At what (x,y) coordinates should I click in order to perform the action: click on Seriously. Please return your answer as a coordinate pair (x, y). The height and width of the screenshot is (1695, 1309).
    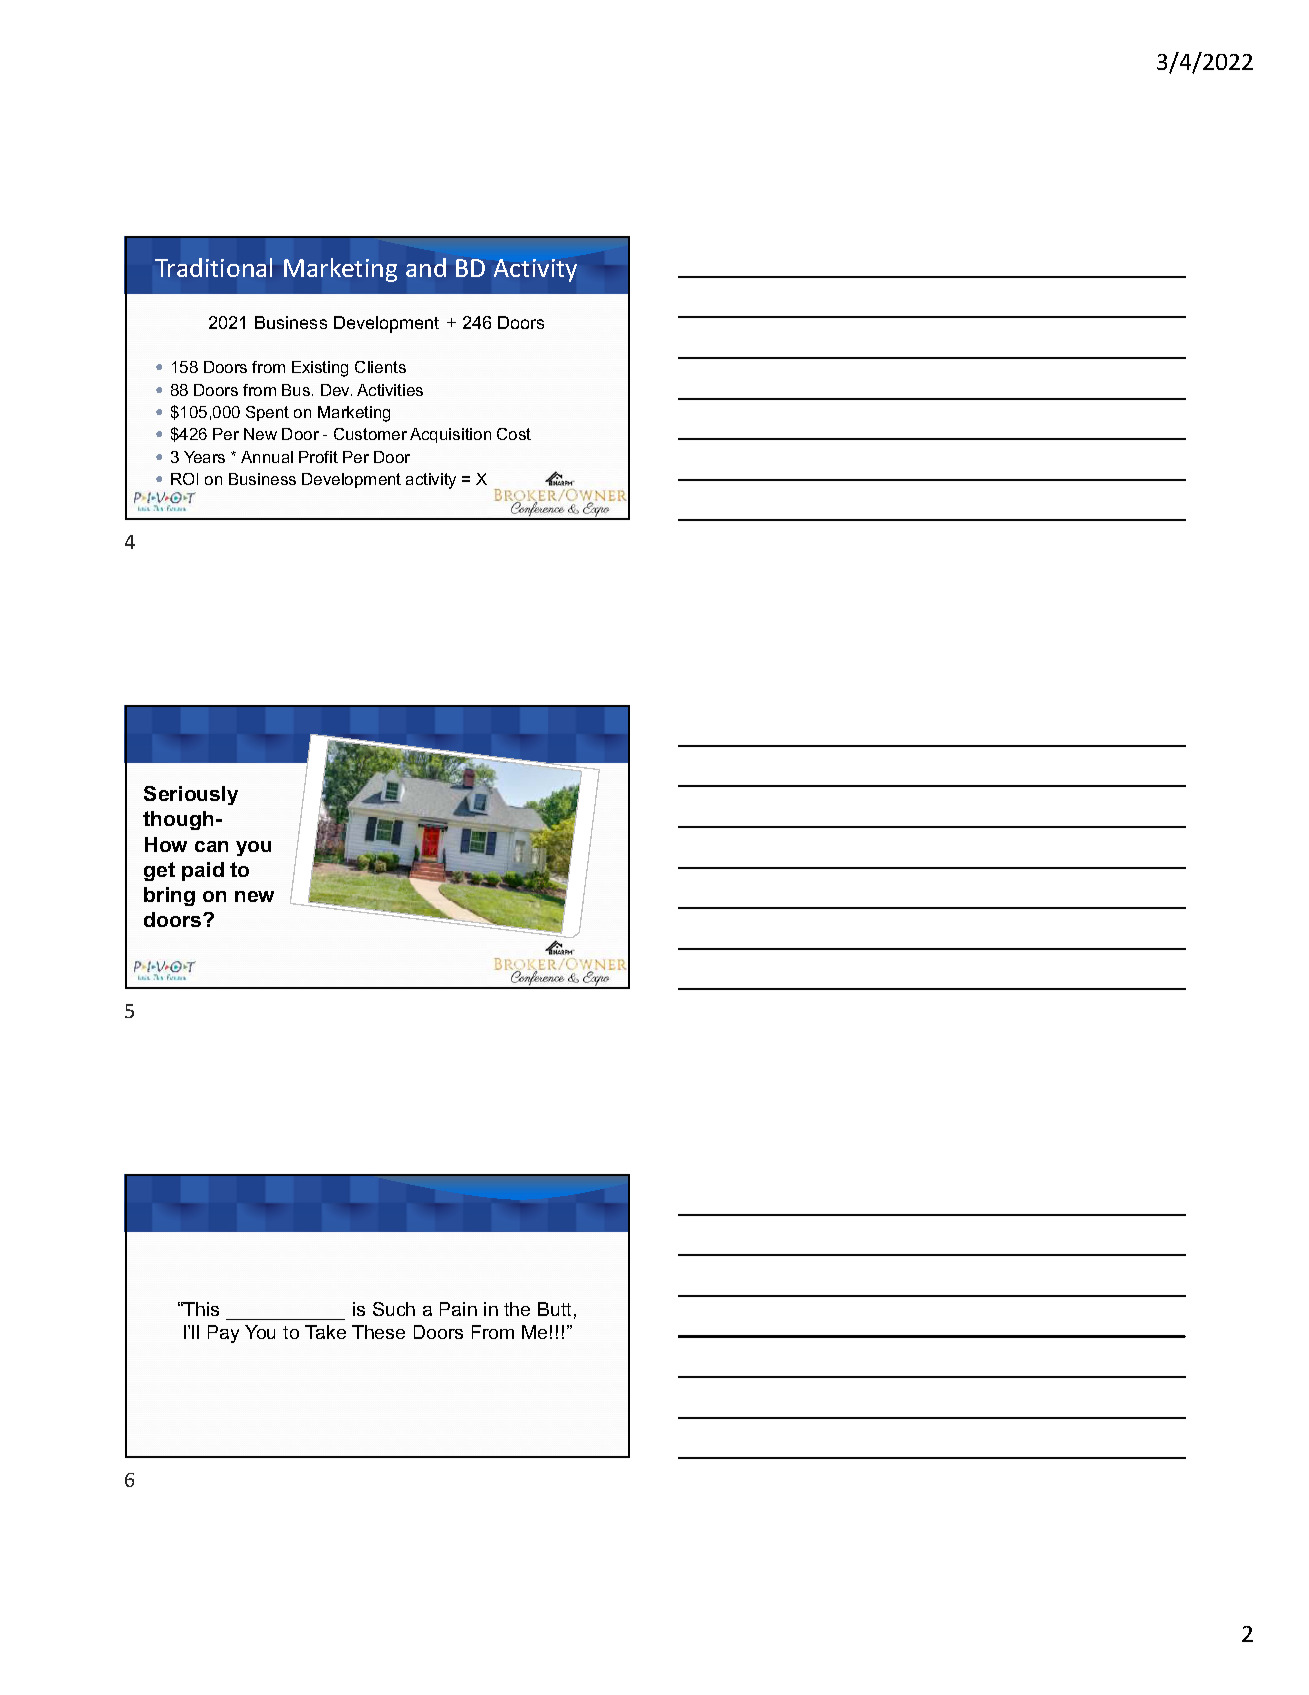
    Looking at the image, I should click on (191, 795).
